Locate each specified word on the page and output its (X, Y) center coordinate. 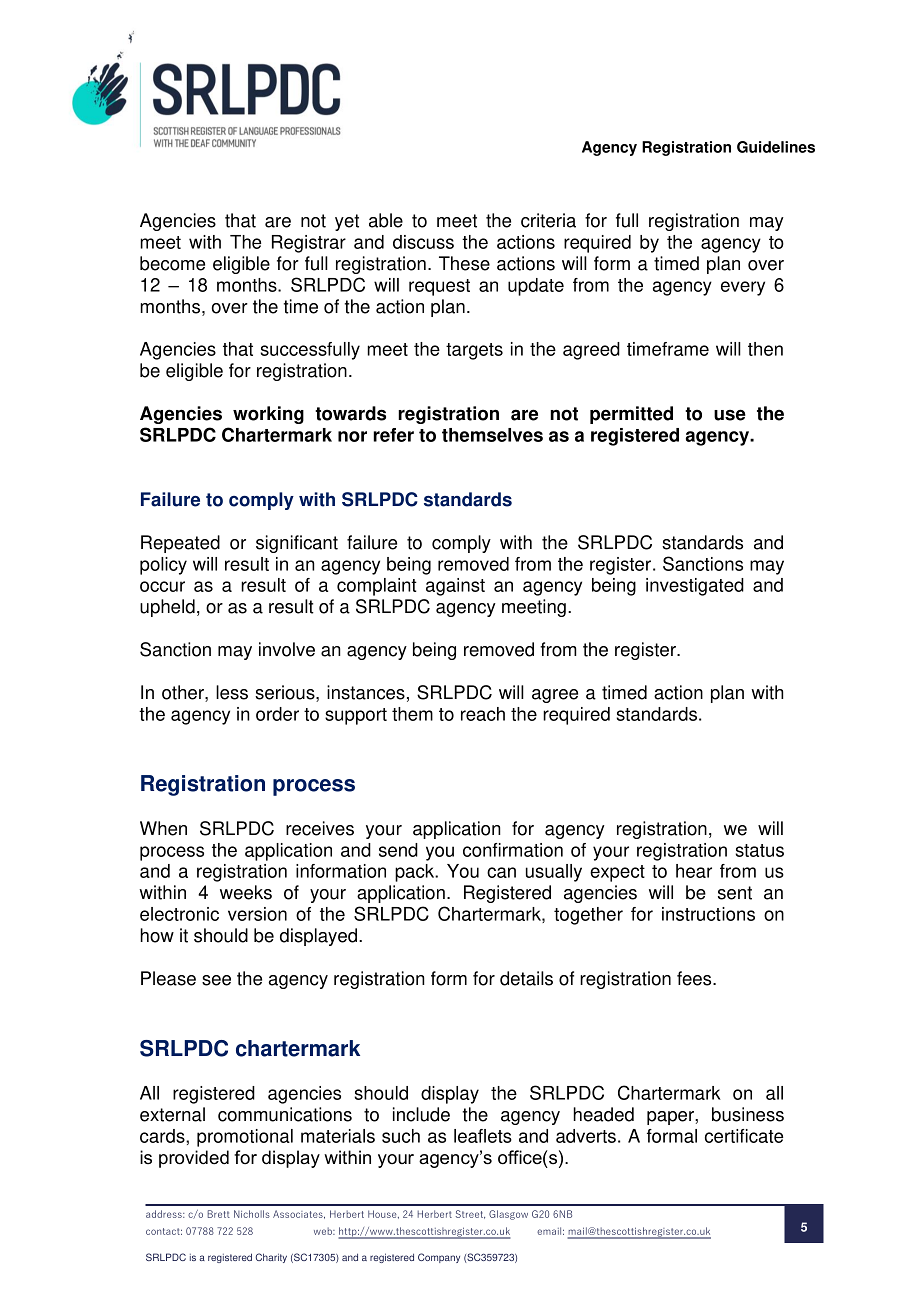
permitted (631, 415)
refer (393, 435)
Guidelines (776, 147)
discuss (423, 242)
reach (483, 714)
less (232, 692)
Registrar (309, 244)
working (268, 415)
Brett (218, 1214)
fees (695, 978)
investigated (695, 587)
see (216, 980)
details (526, 978)
